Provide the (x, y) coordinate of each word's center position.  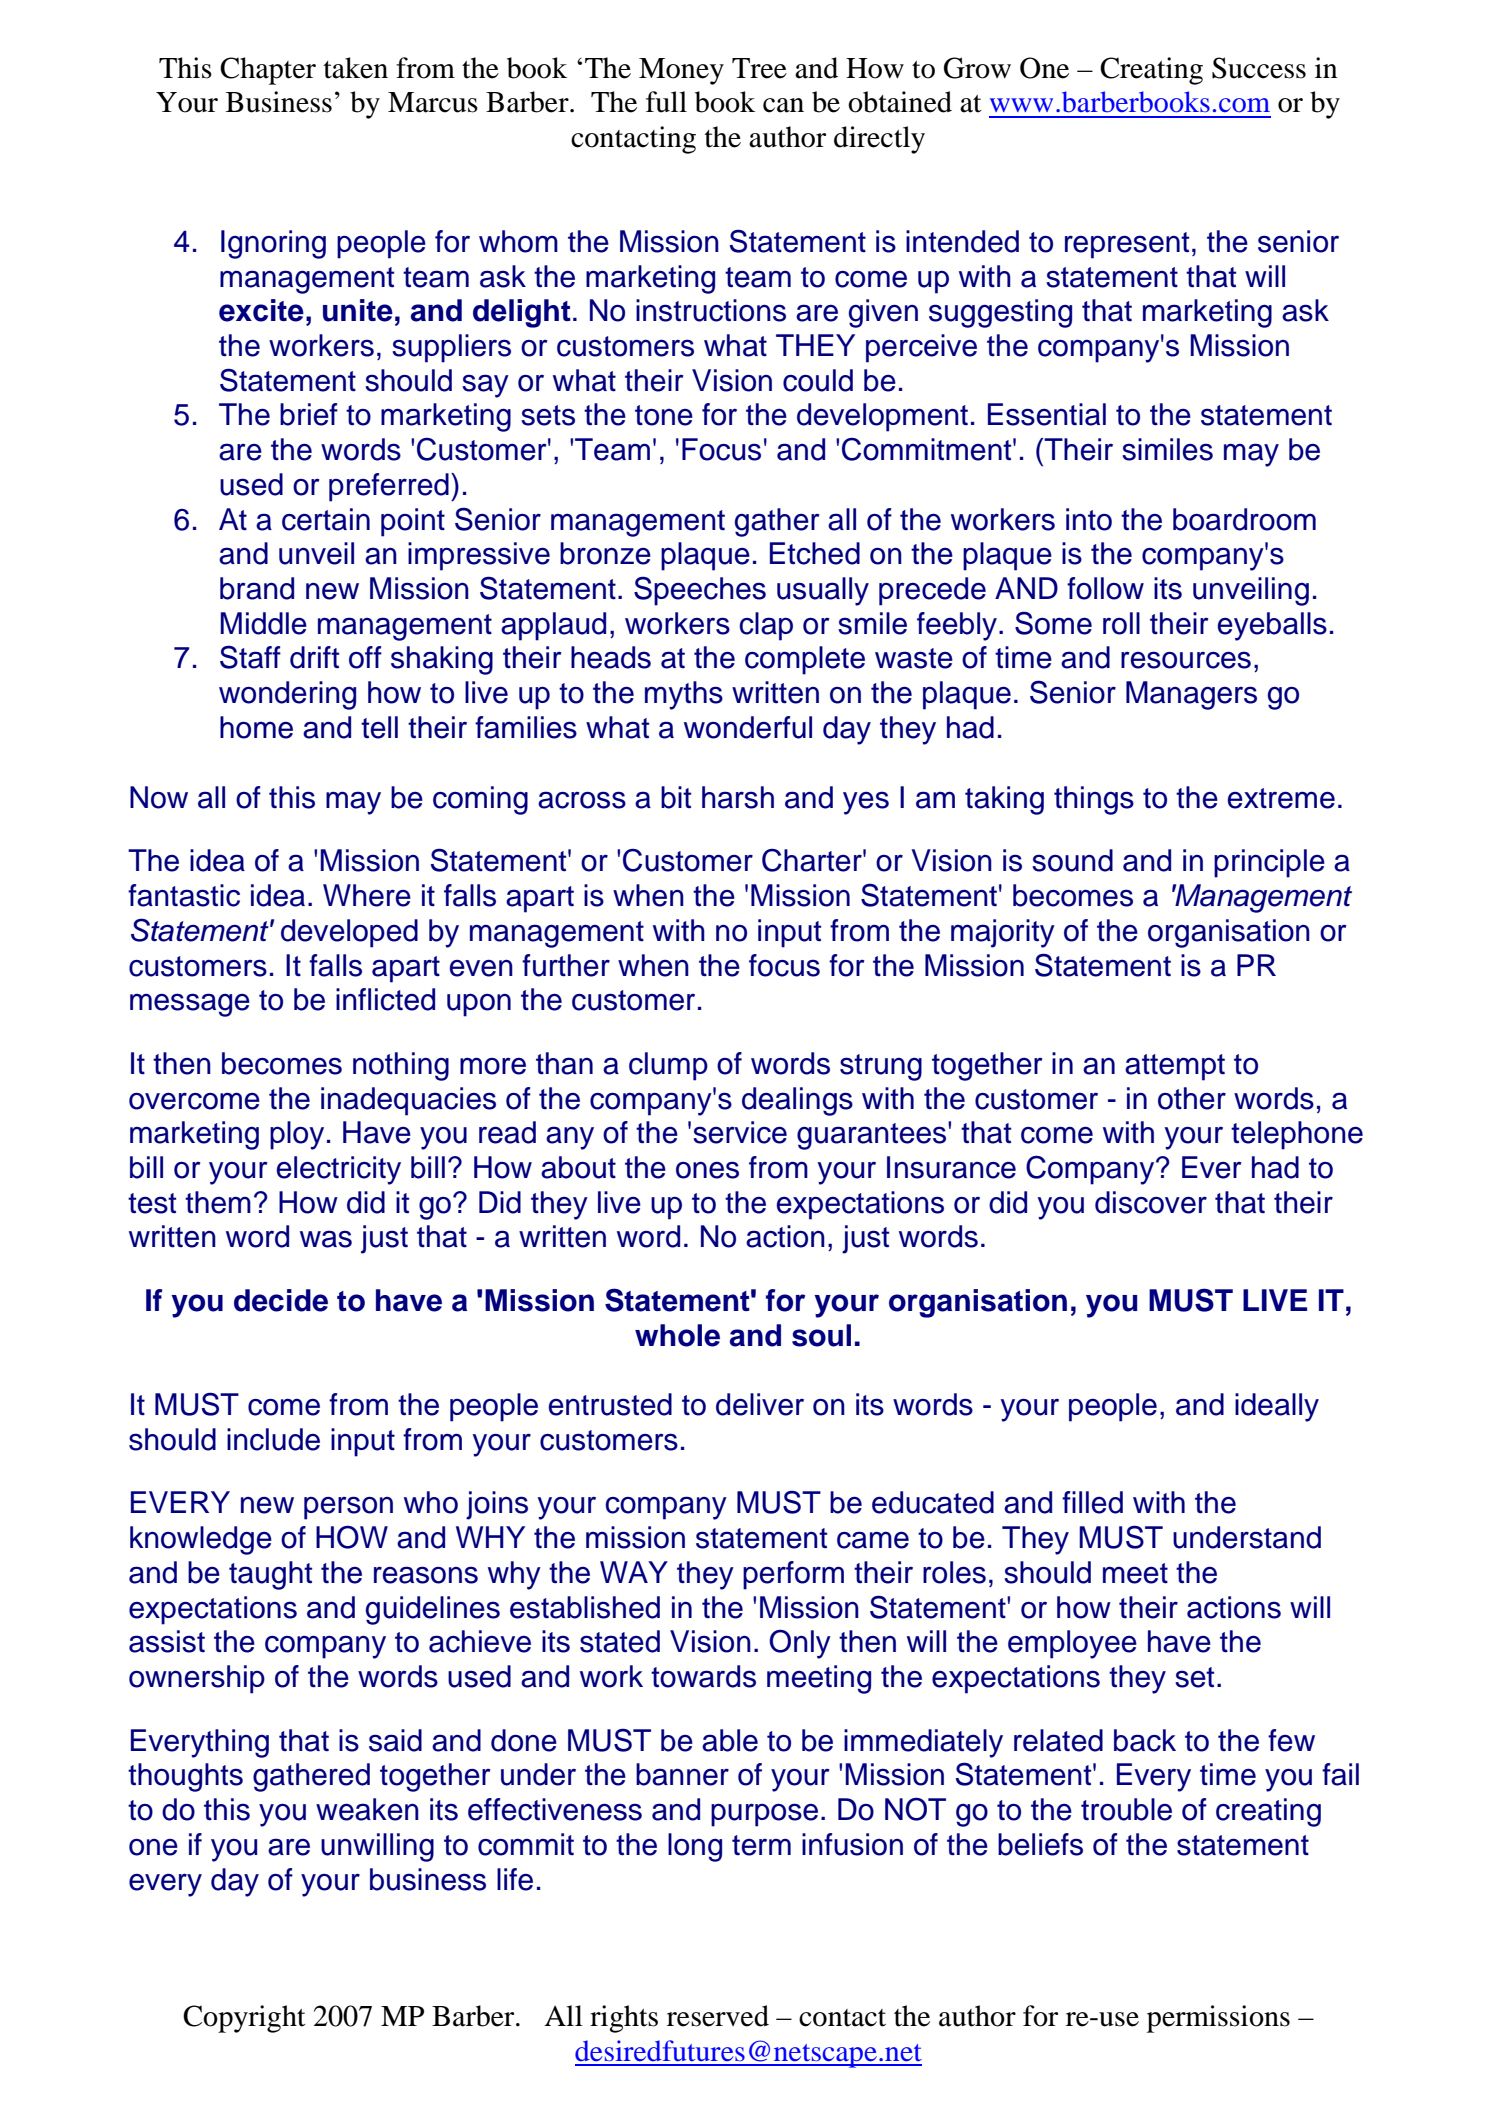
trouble (1126, 1809)
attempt (1175, 1067)
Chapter (268, 71)
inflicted (385, 999)
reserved (718, 2016)
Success (1259, 68)
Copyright (244, 2019)
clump (668, 1066)
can (783, 105)
